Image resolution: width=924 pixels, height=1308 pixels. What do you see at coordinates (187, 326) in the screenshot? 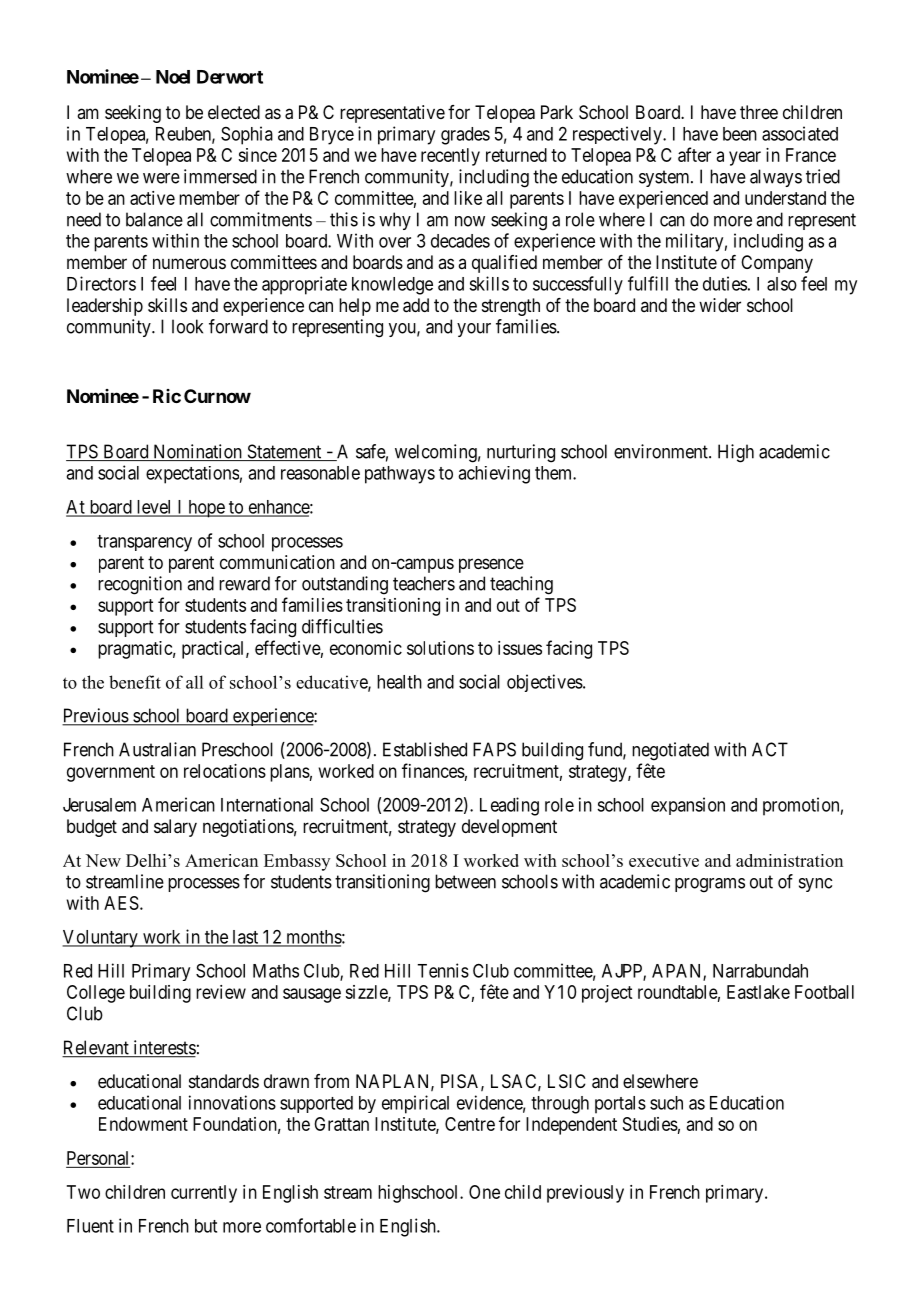
I see `look` at bounding box center [187, 326].
